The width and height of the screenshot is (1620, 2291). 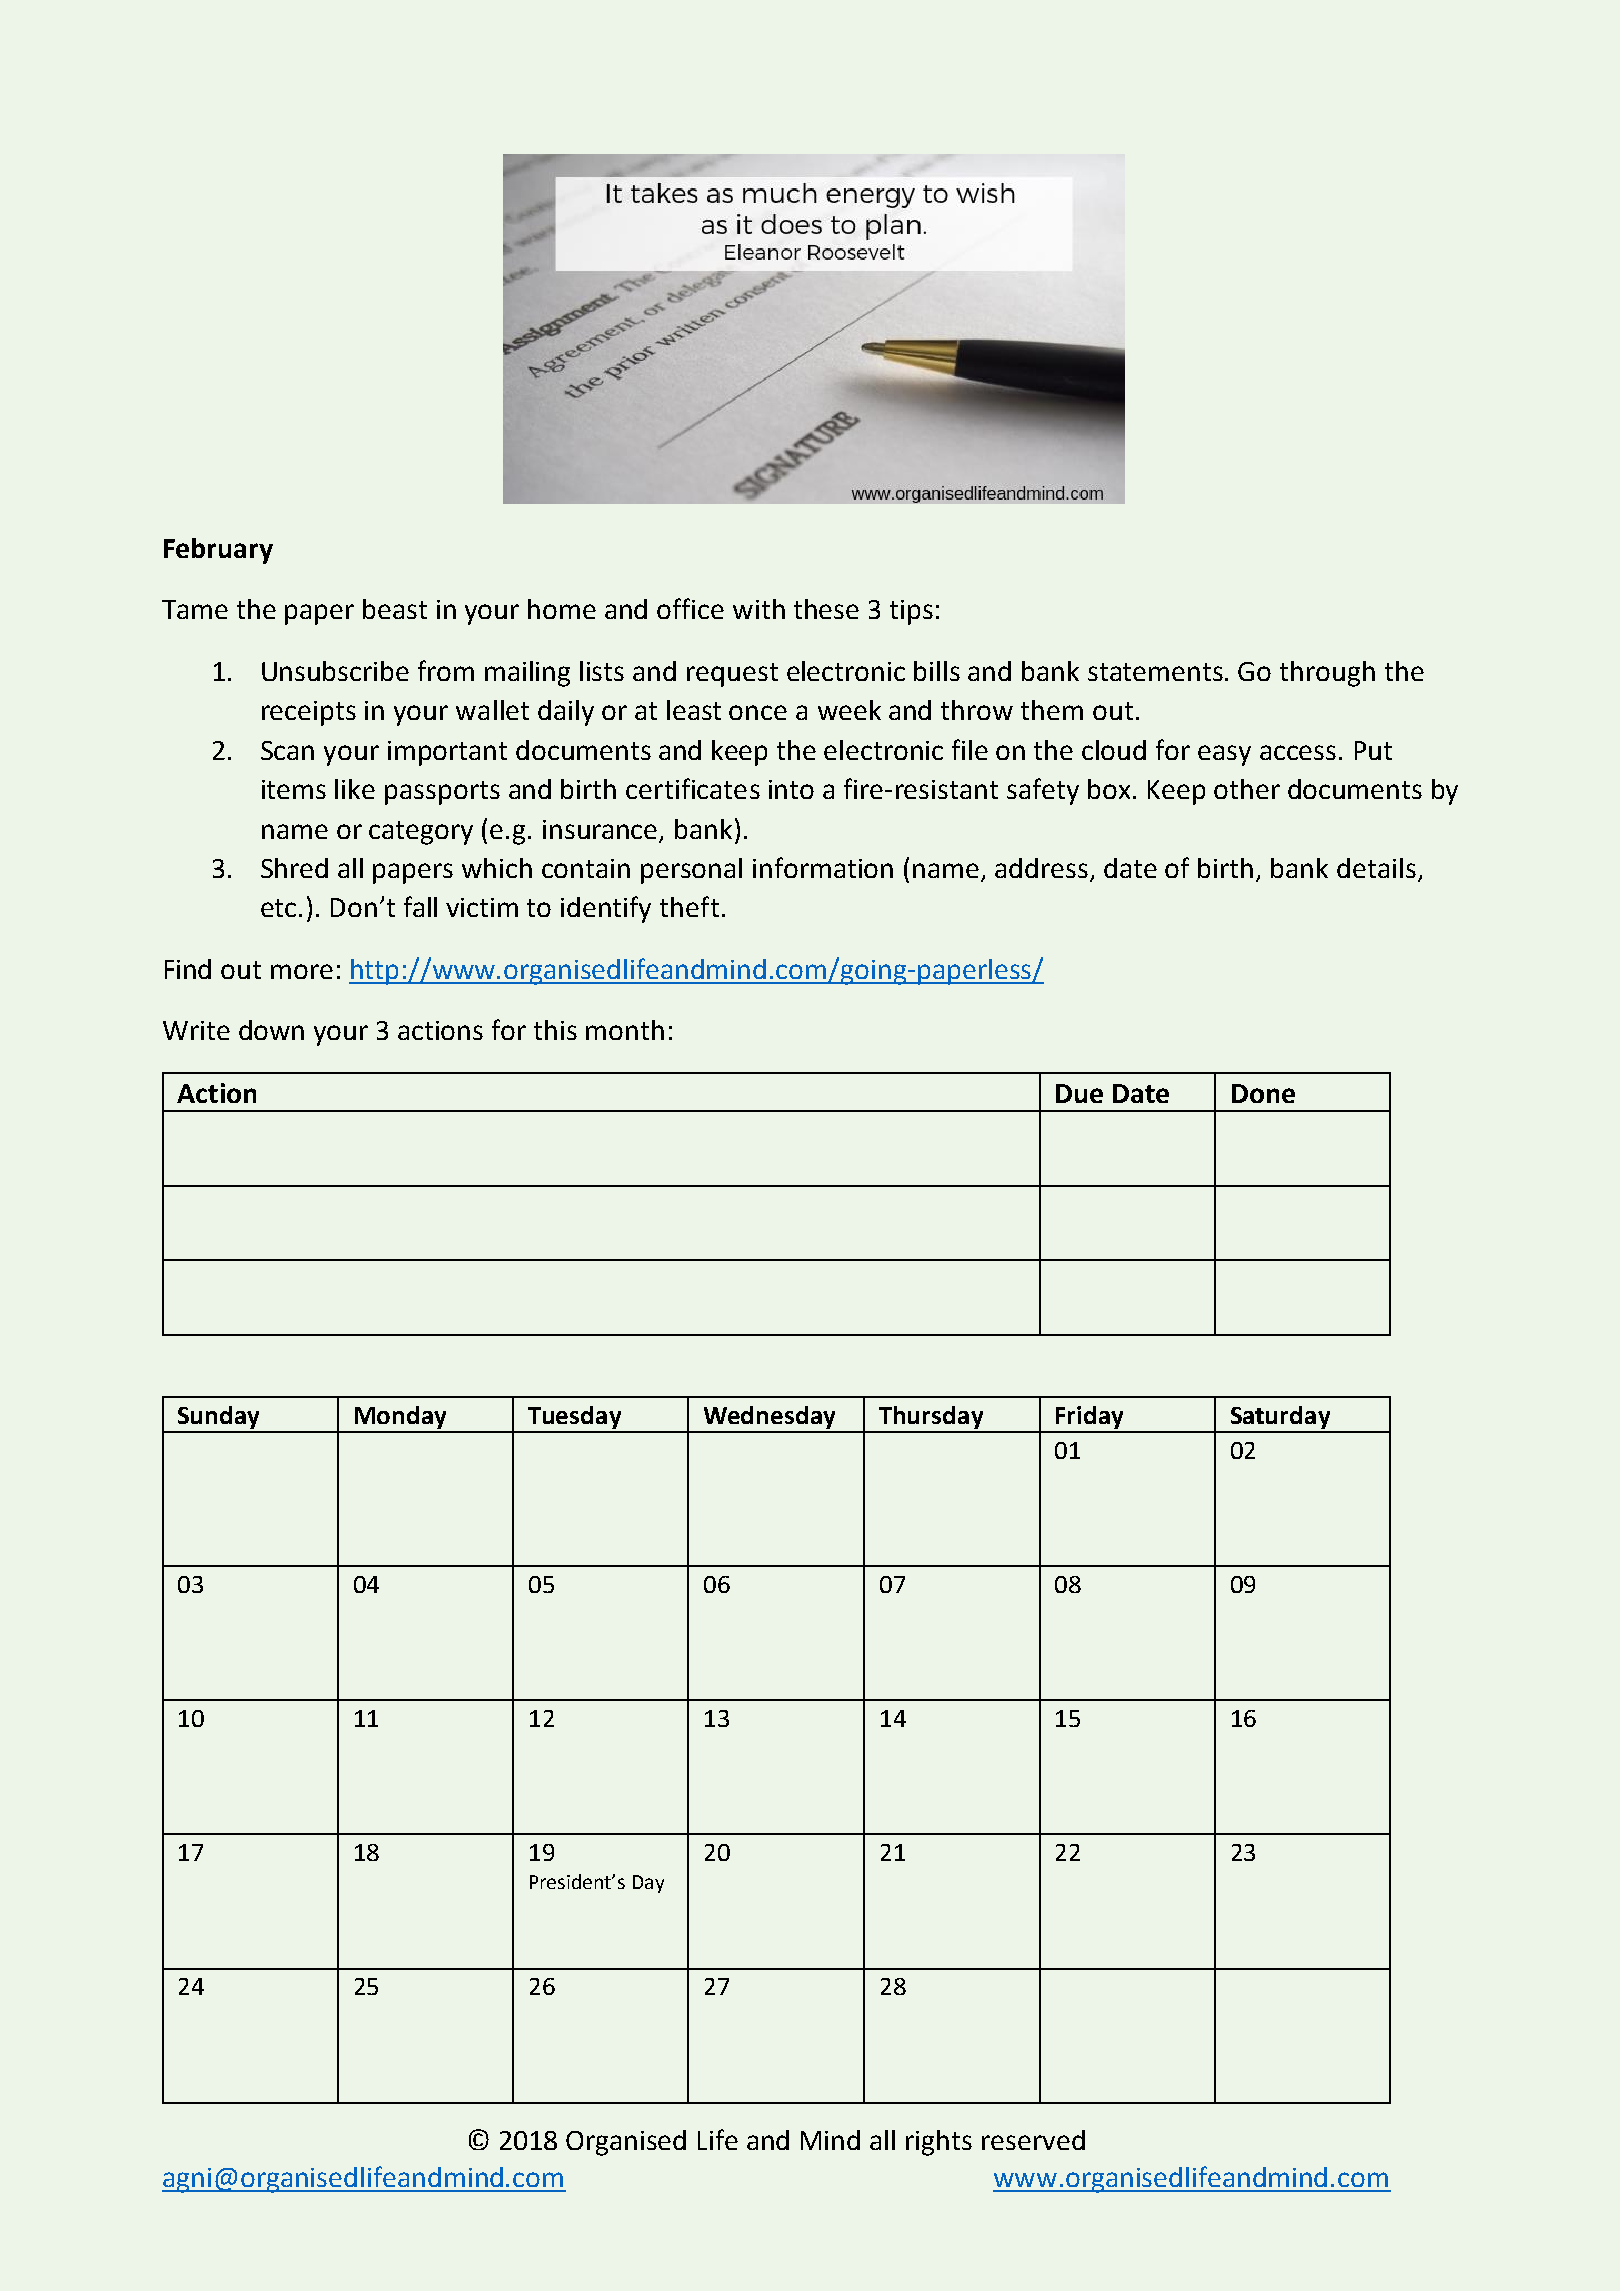 I want to click on reserved, so click(x=1033, y=2140).
